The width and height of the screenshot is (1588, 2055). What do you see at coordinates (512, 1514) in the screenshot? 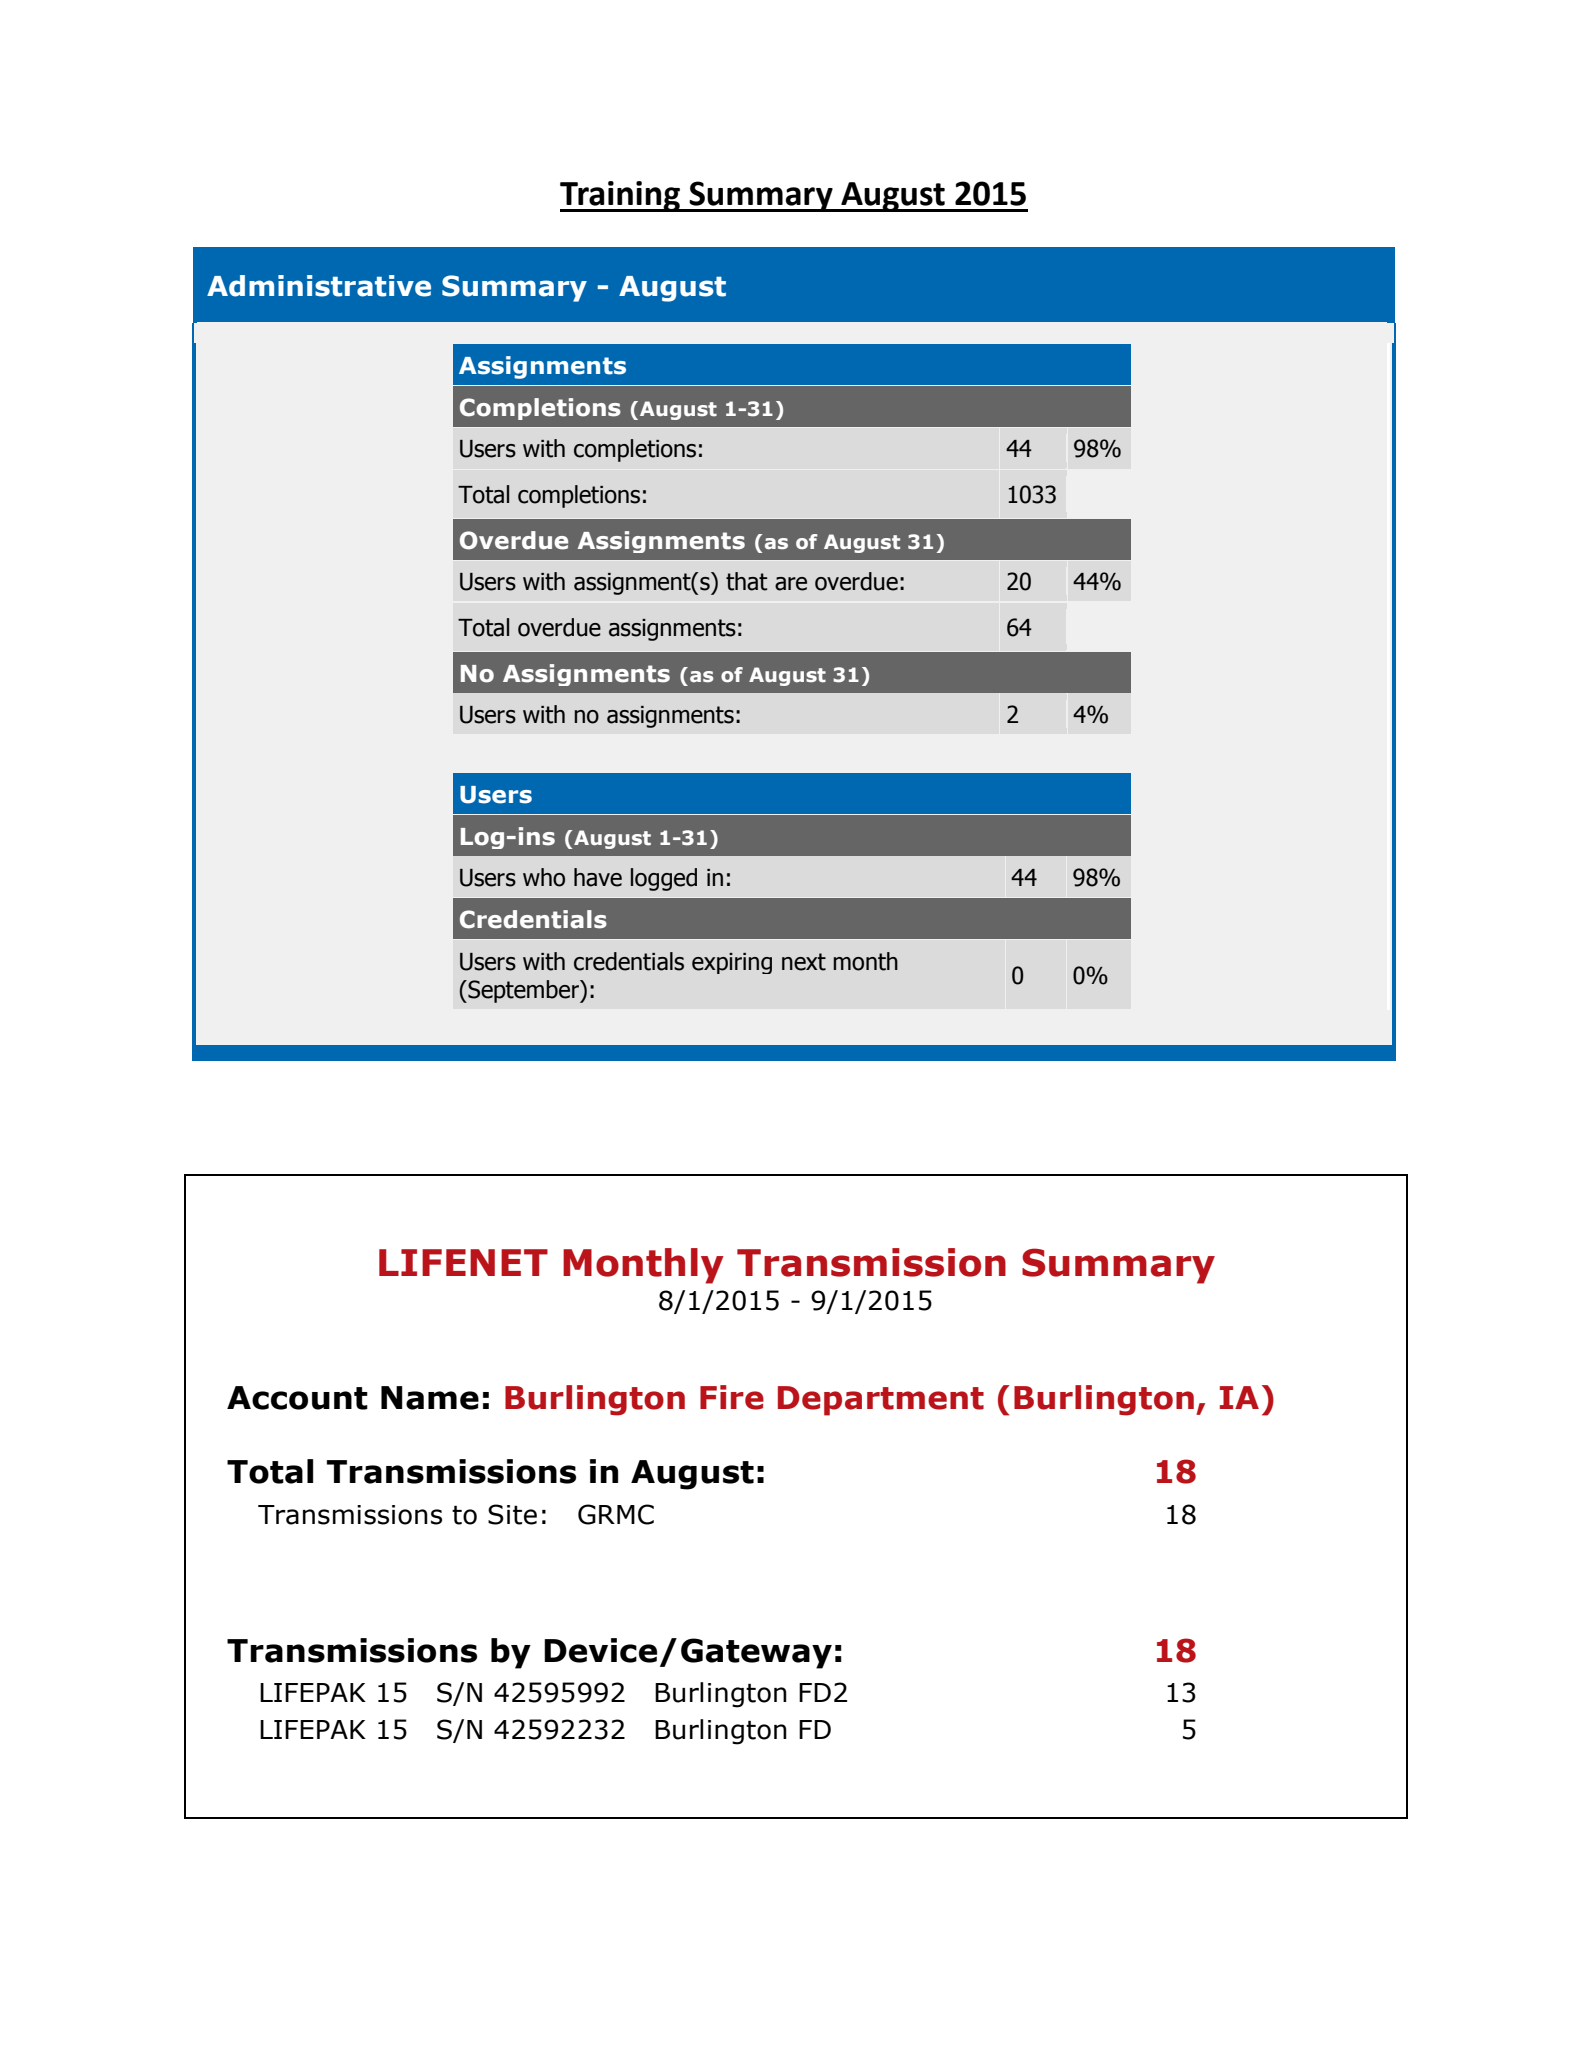
I see `Site` at bounding box center [512, 1514].
